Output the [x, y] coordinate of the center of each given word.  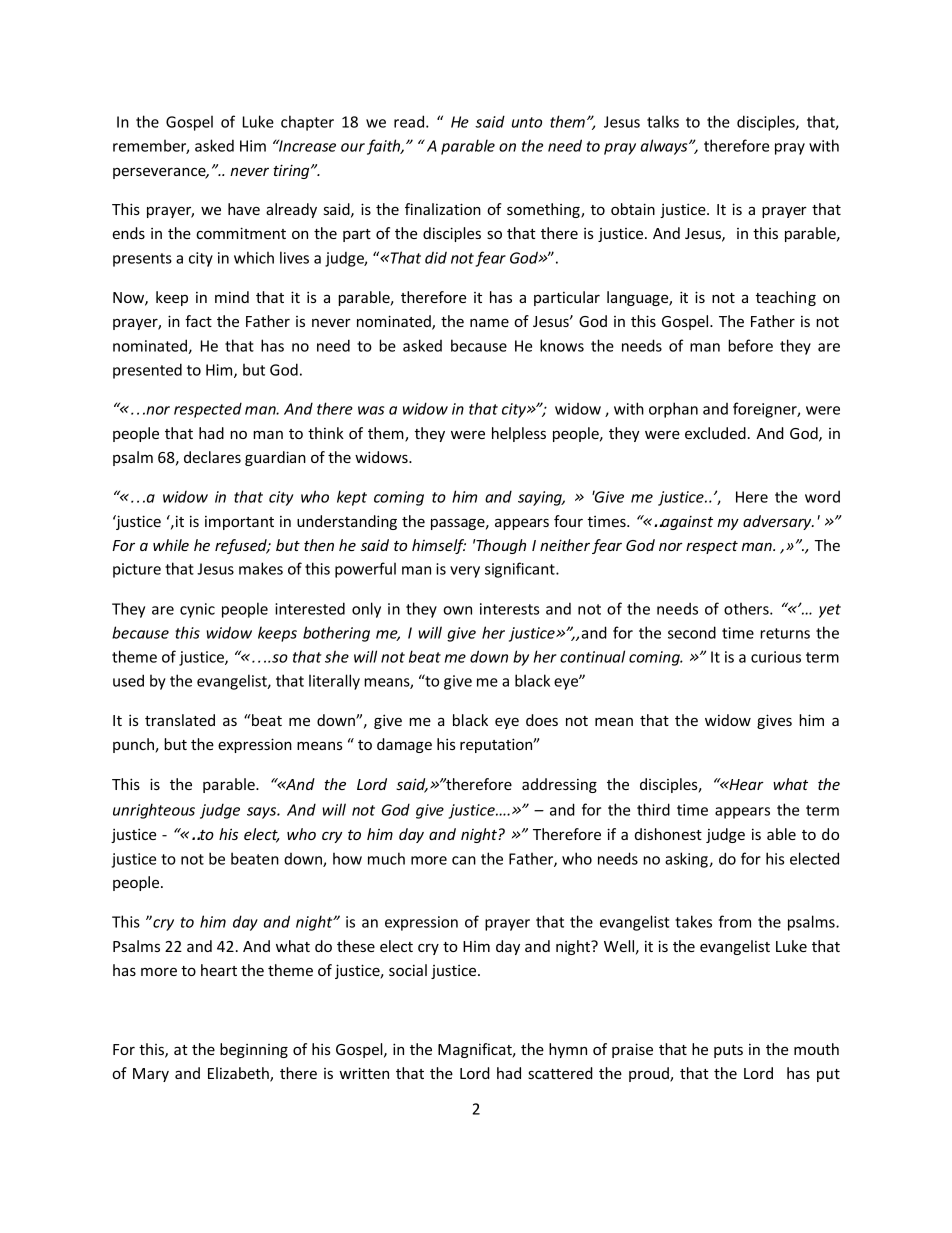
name [489, 322]
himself [439, 546]
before [750, 345]
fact [198, 321]
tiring [292, 171]
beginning [254, 1050]
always [665, 147]
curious [776, 657]
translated [180, 720]
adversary [778, 522]
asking [687, 860]
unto [527, 122]
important [239, 523]
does [542, 720]
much [386, 858]
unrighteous [154, 811]
